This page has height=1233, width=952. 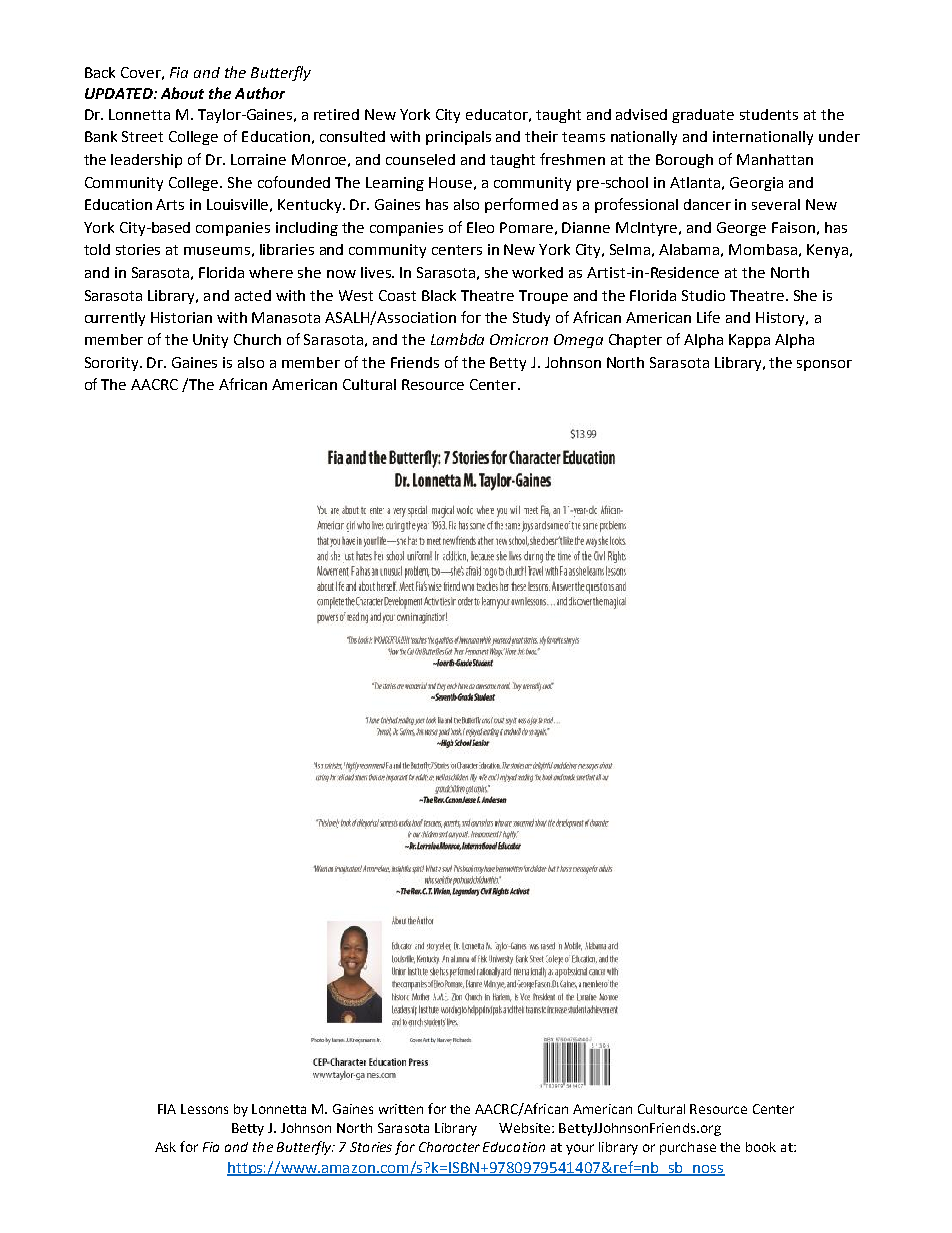 I want to click on Character, so click(x=449, y=1147).
